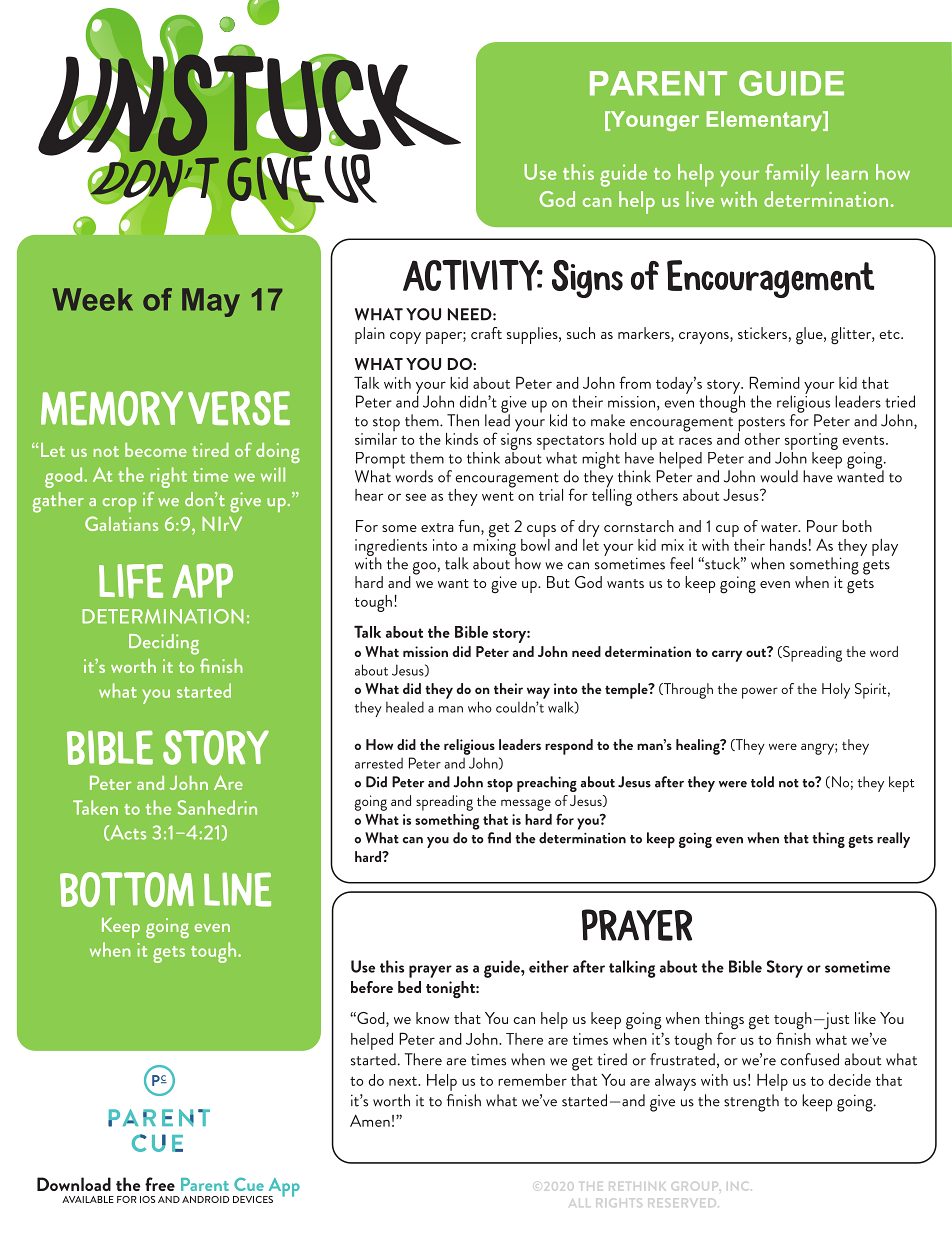 This screenshot has width=952, height=1233. What do you see at coordinates (486, 333) in the screenshot?
I see `craft` at bounding box center [486, 333].
